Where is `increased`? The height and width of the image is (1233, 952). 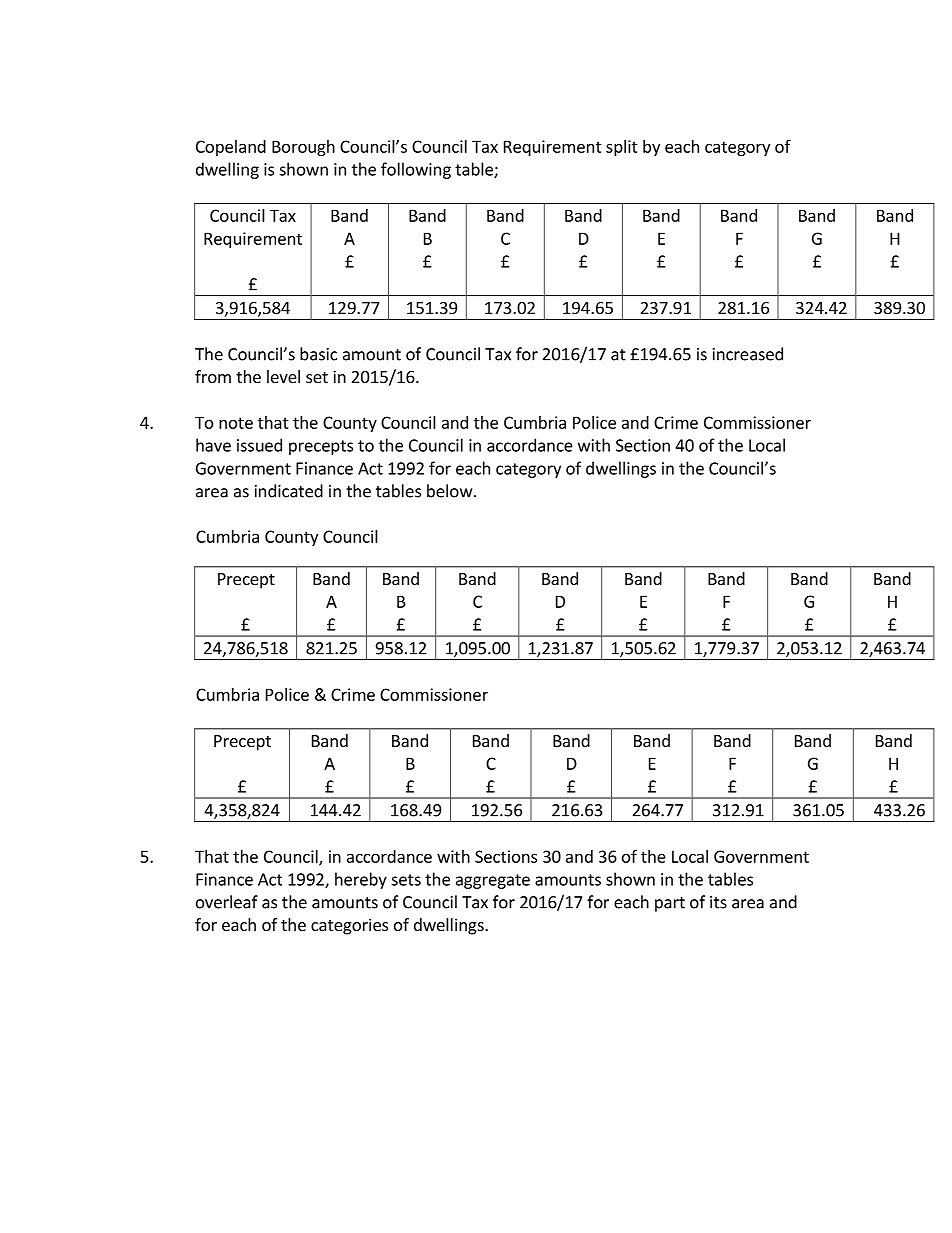 increased is located at coordinates (748, 354).
